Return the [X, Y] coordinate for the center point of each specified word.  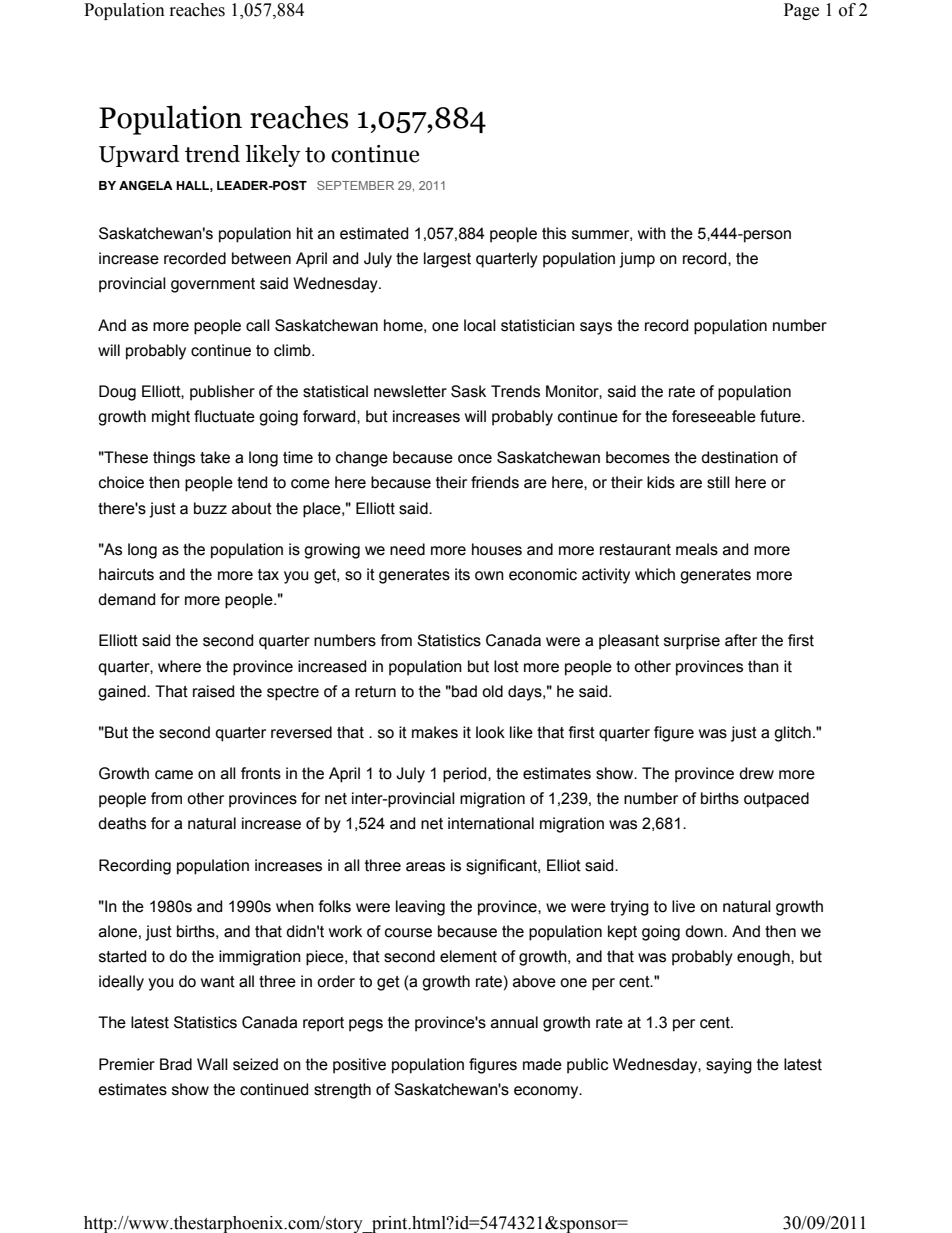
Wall [212, 1064]
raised [213, 691]
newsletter [410, 391]
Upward [139, 156]
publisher [222, 393]
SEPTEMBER [355, 185]
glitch [792, 734]
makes [435, 732]
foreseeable [714, 416]
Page [801, 11]
